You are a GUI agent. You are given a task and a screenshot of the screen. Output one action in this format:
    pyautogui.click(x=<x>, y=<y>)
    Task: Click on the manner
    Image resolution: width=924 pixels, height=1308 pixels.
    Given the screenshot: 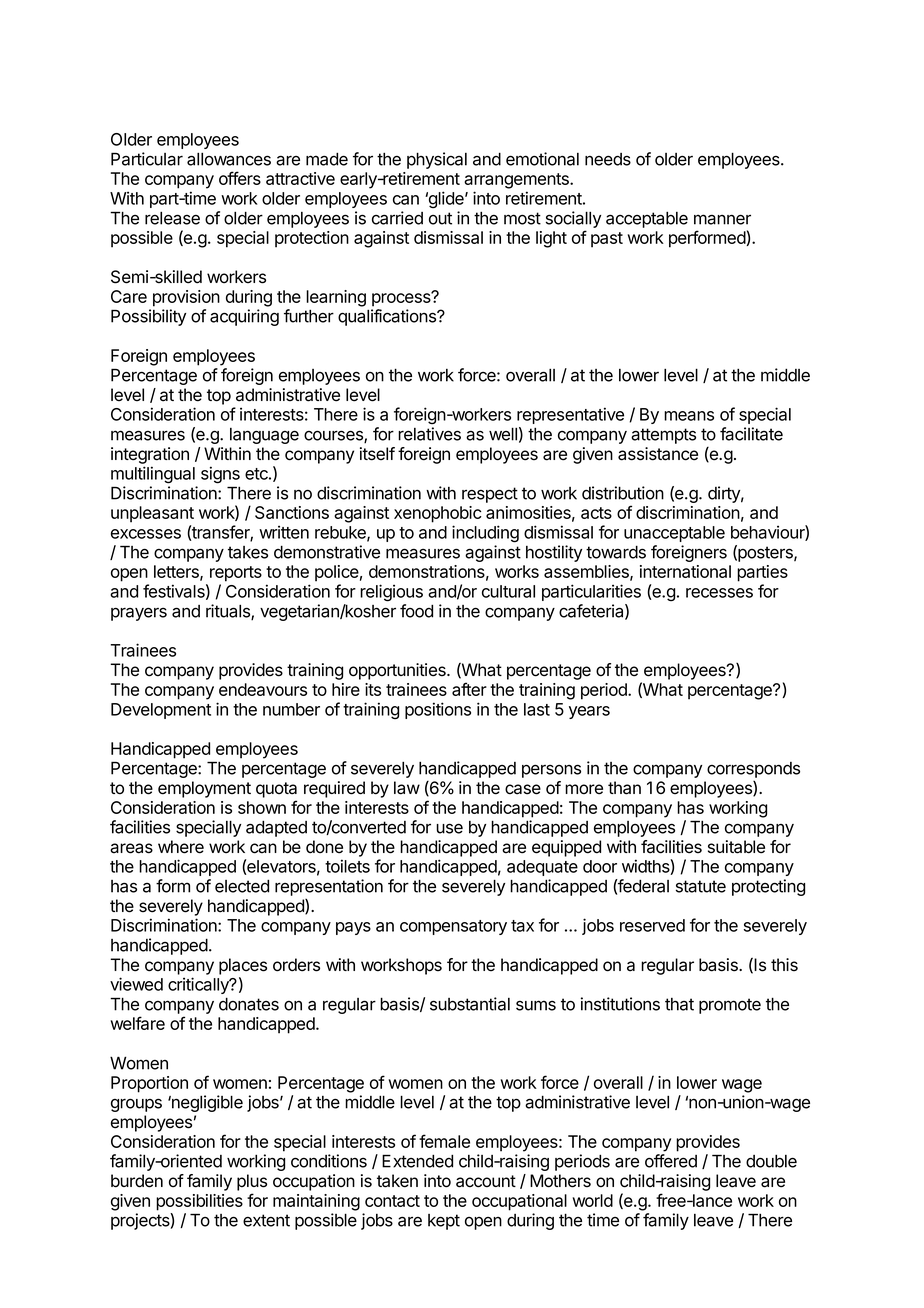 What is the action you would take?
    pyautogui.click(x=722, y=219)
